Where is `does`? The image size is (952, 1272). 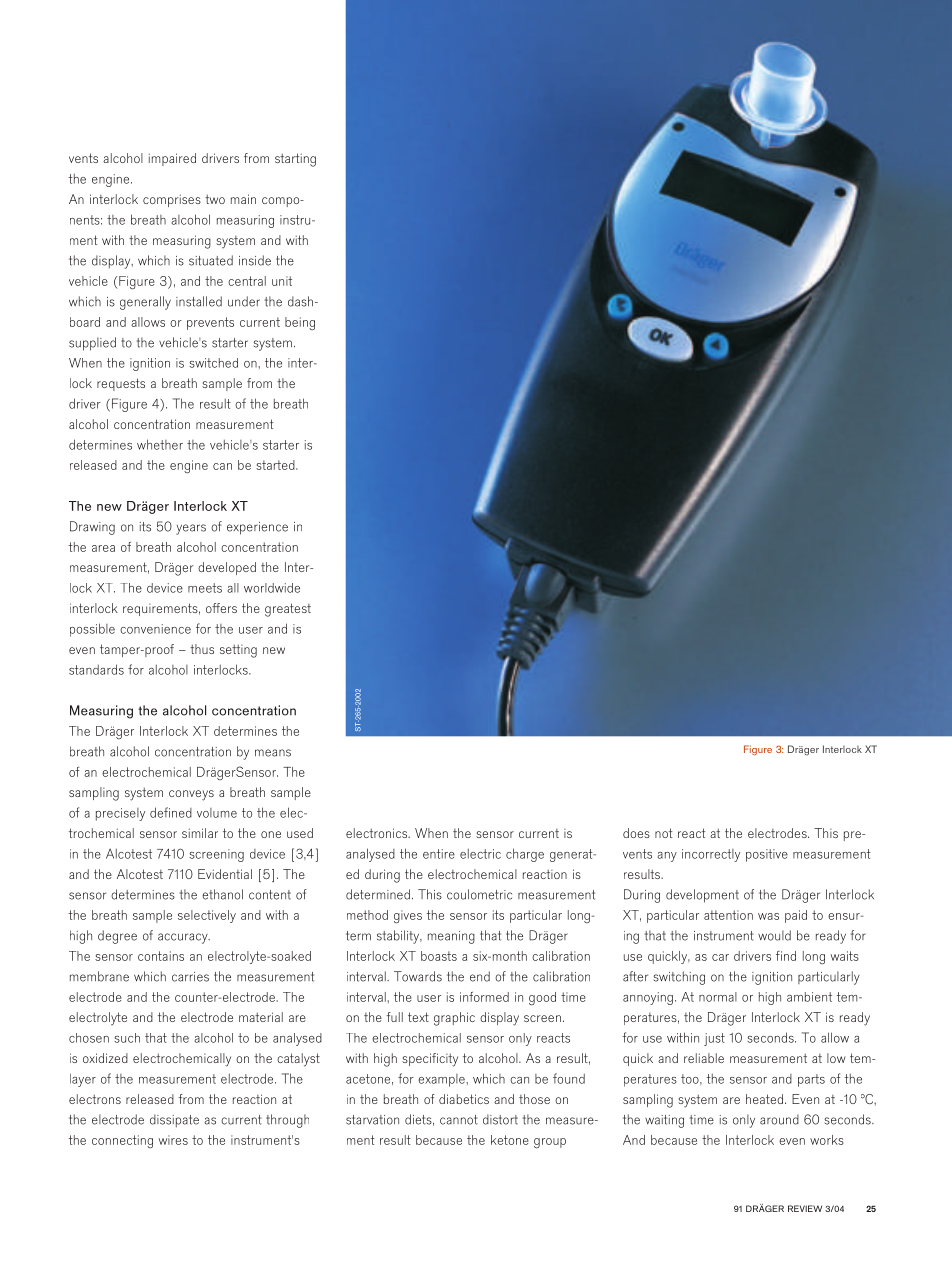 does is located at coordinates (636, 833).
